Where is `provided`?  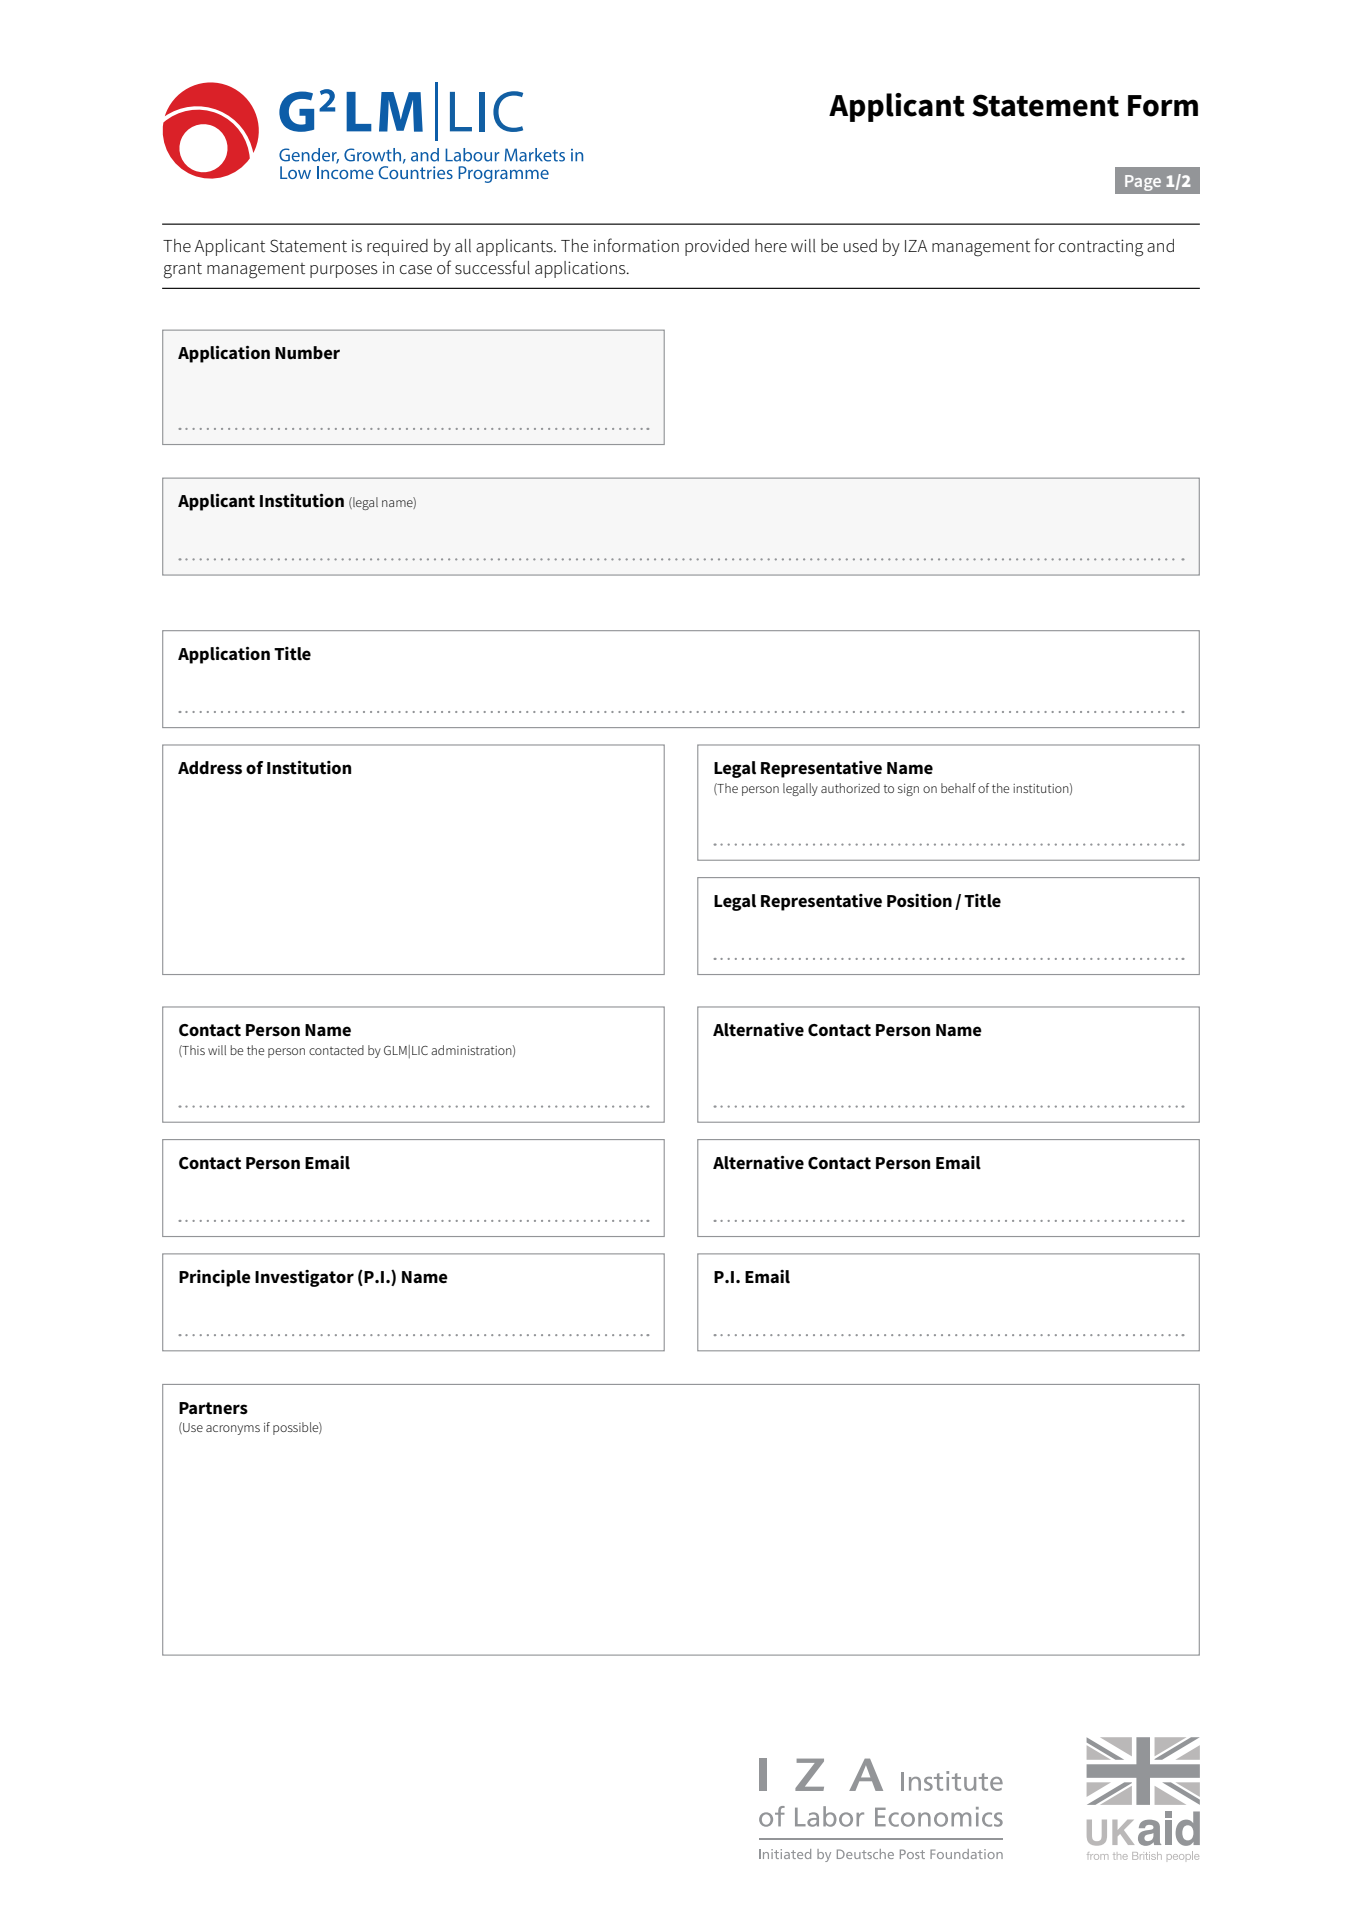
provided is located at coordinates (717, 247).
